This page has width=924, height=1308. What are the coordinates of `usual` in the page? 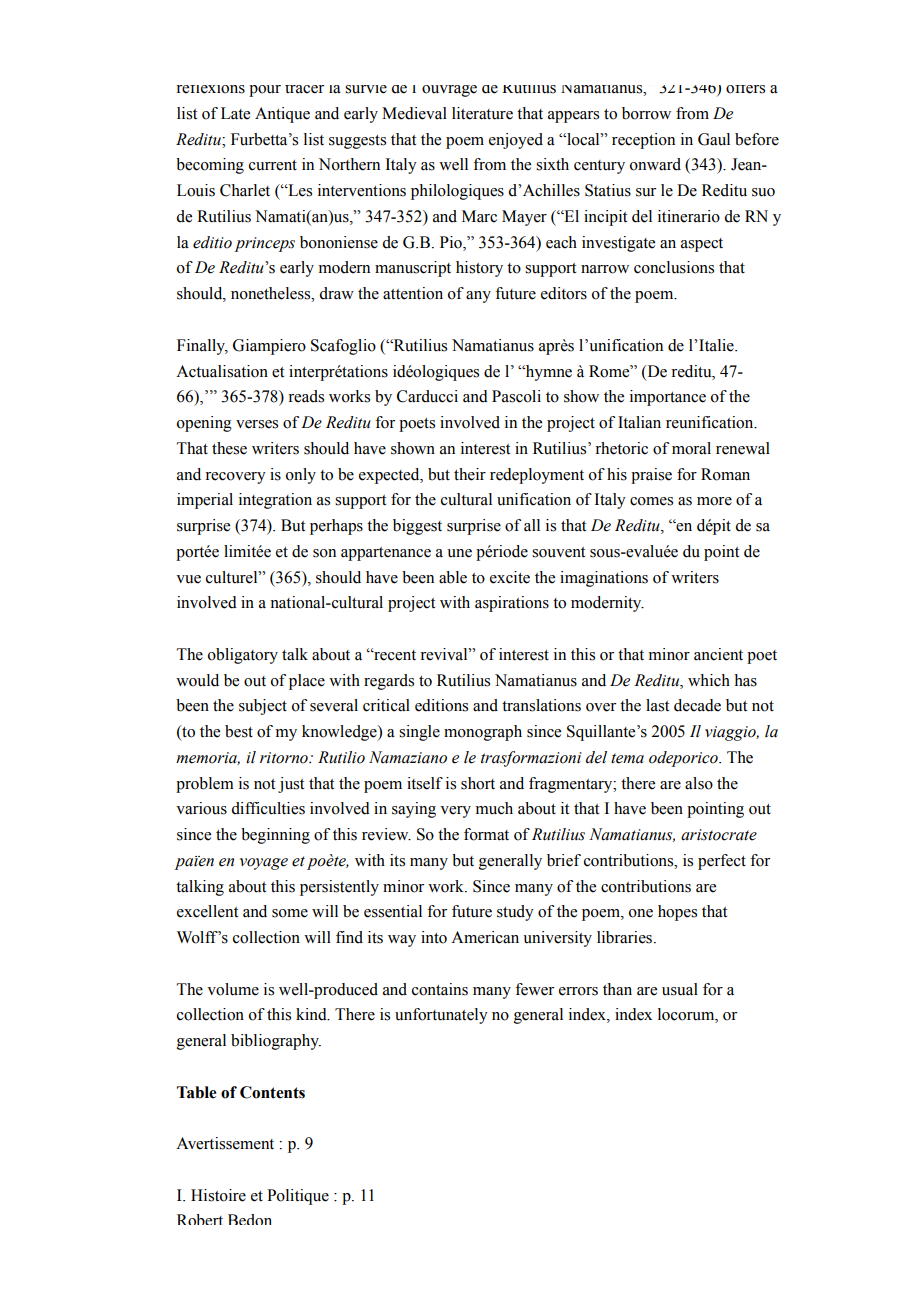 It's located at (680, 989).
